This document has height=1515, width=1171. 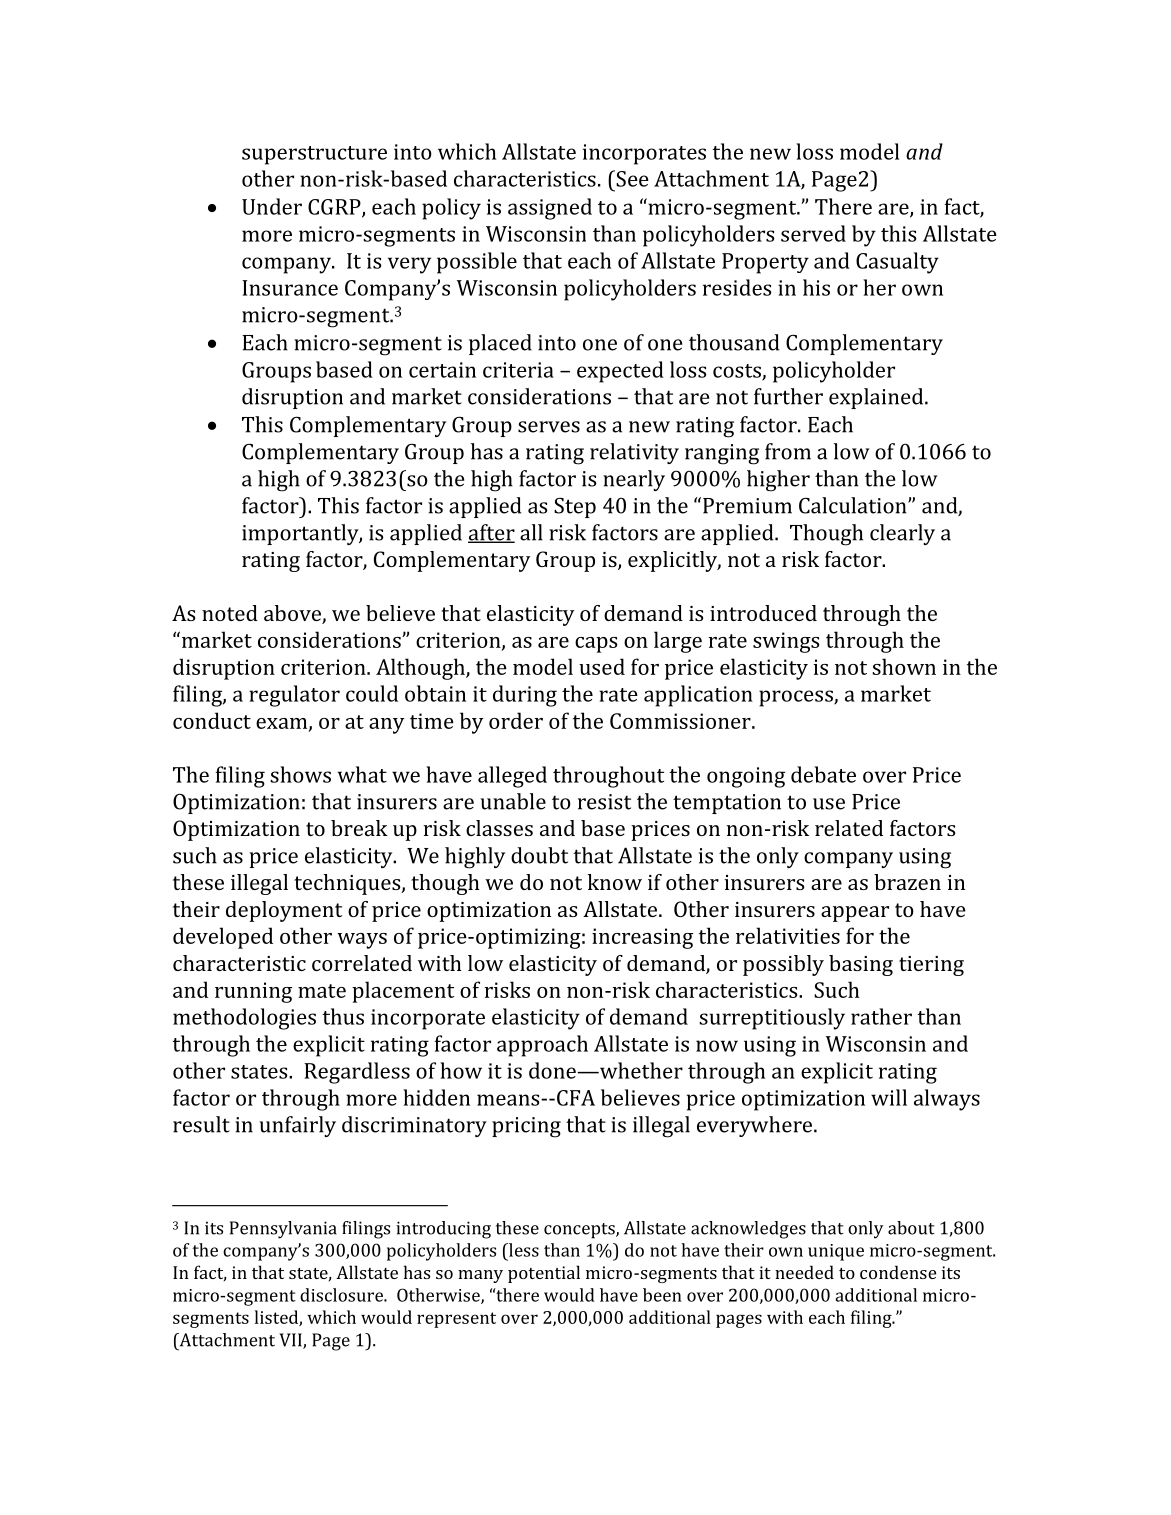 I want to click on increasing, so click(x=642, y=938).
